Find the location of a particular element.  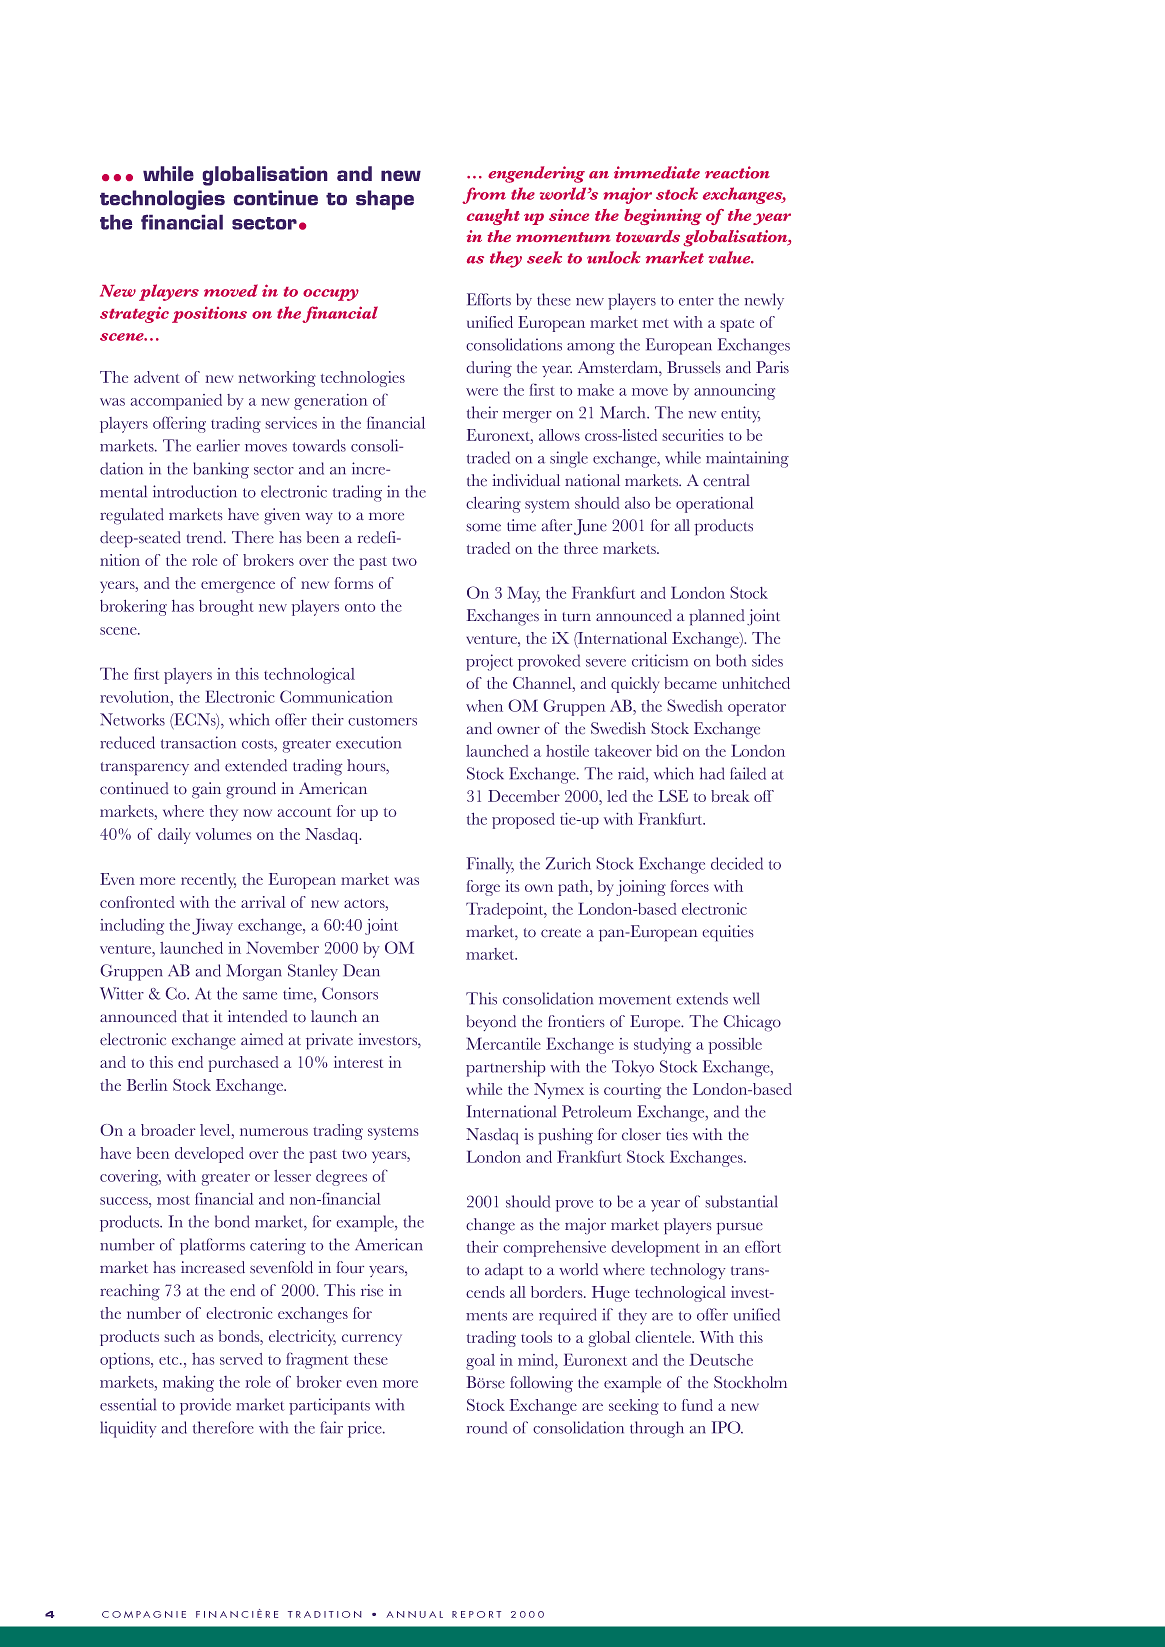

through is located at coordinates (657, 1429).
